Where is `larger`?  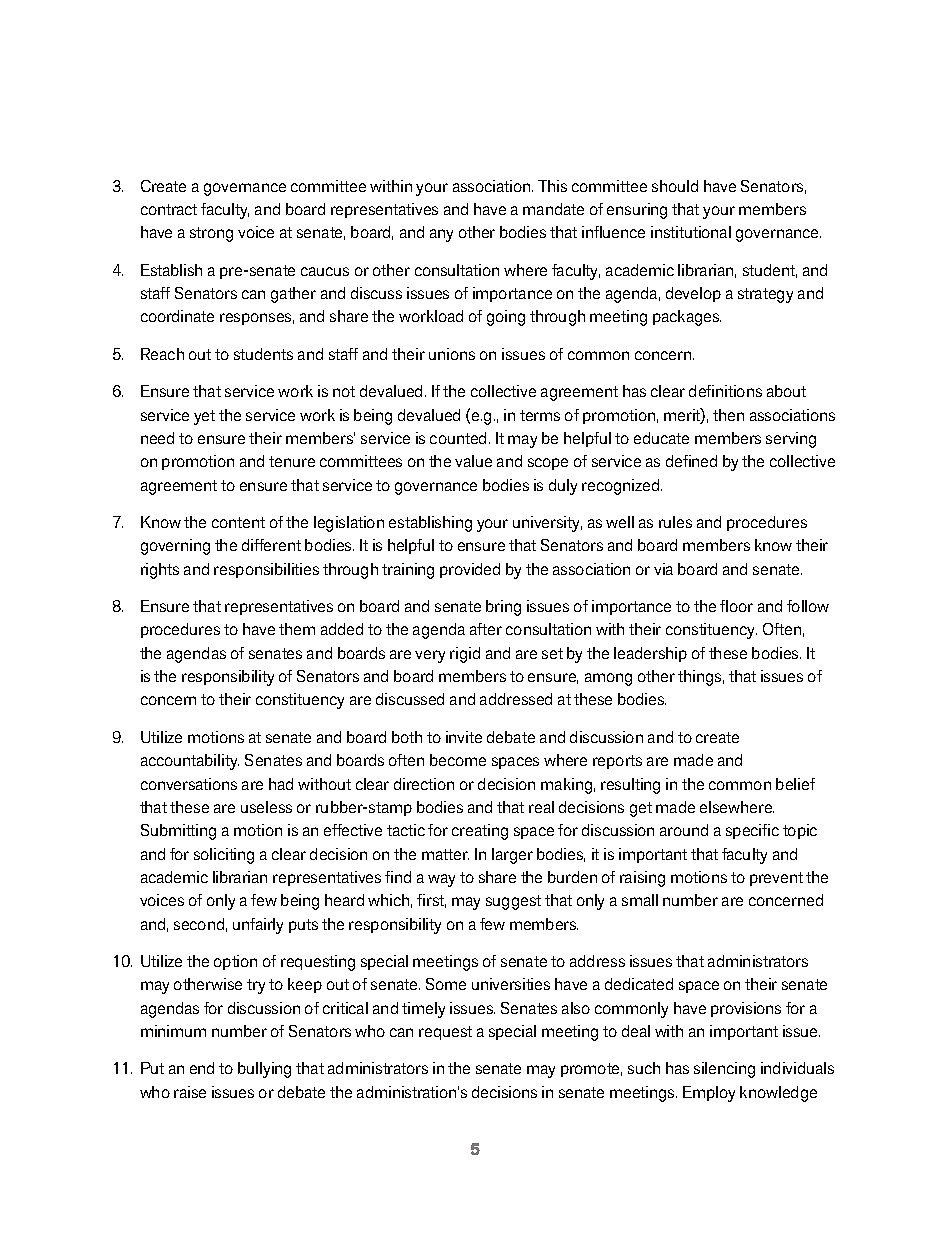 larger is located at coordinates (512, 856).
